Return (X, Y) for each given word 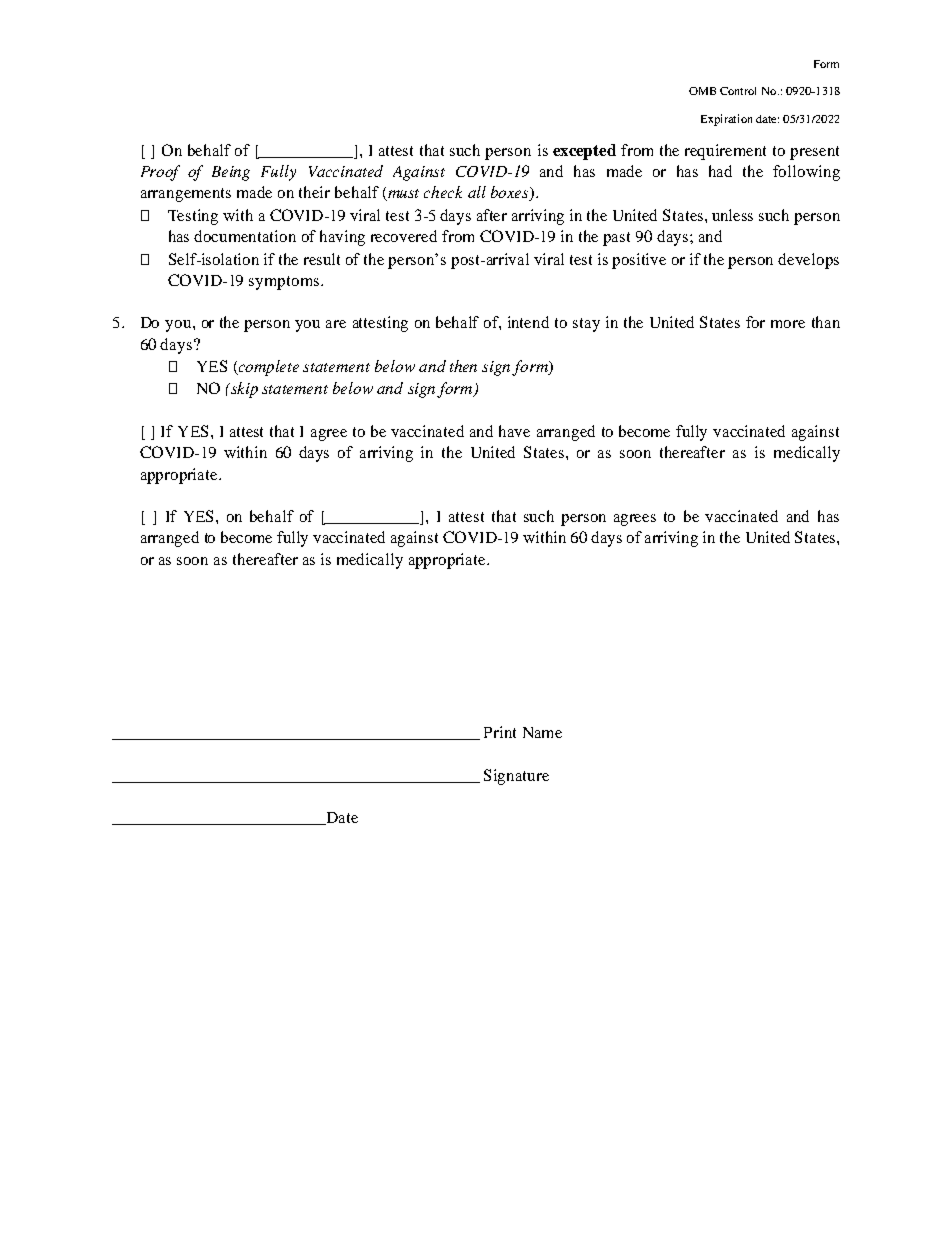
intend (528, 322)
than (826, 322)
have (514, 431)
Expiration (726, 120)
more (788, 324)
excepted (584, 152)
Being (231, 173)
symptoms (284, 283)
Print (500, 732)
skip (243, 390)
